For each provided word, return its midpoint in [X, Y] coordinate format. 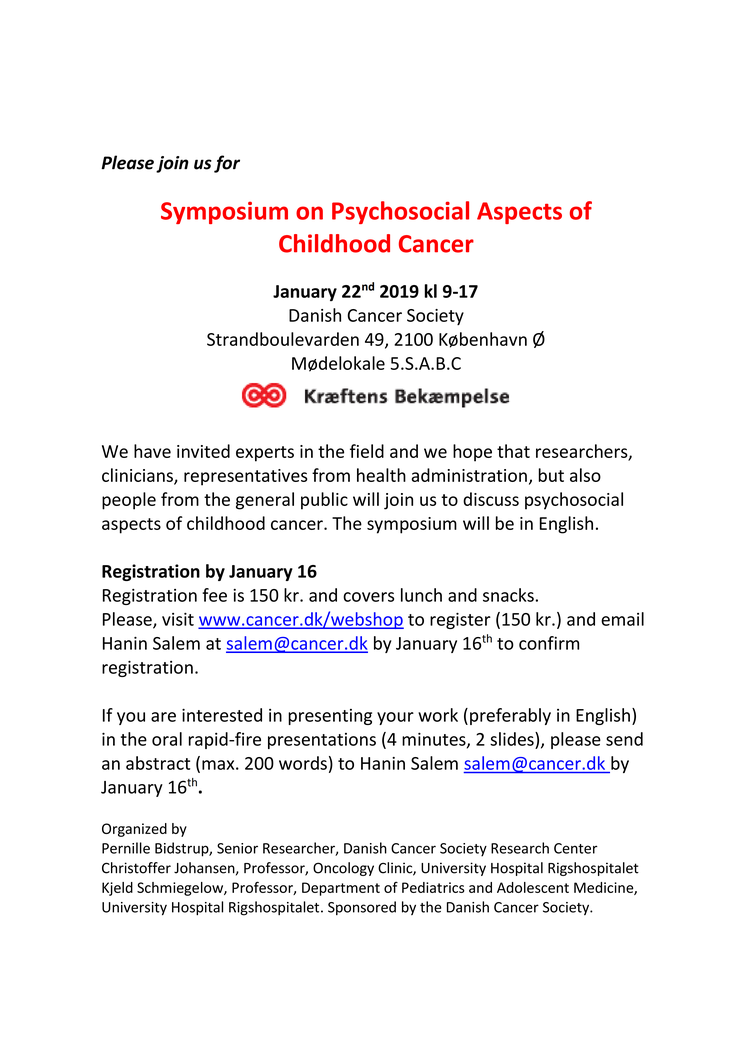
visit [178, 619]
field [367, 451]
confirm [549, 643]
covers [368, 597]
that [513, 451]
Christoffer [136, 868]
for [227, 164]
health [381, 475]
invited [203, 451]
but [551, 475]
